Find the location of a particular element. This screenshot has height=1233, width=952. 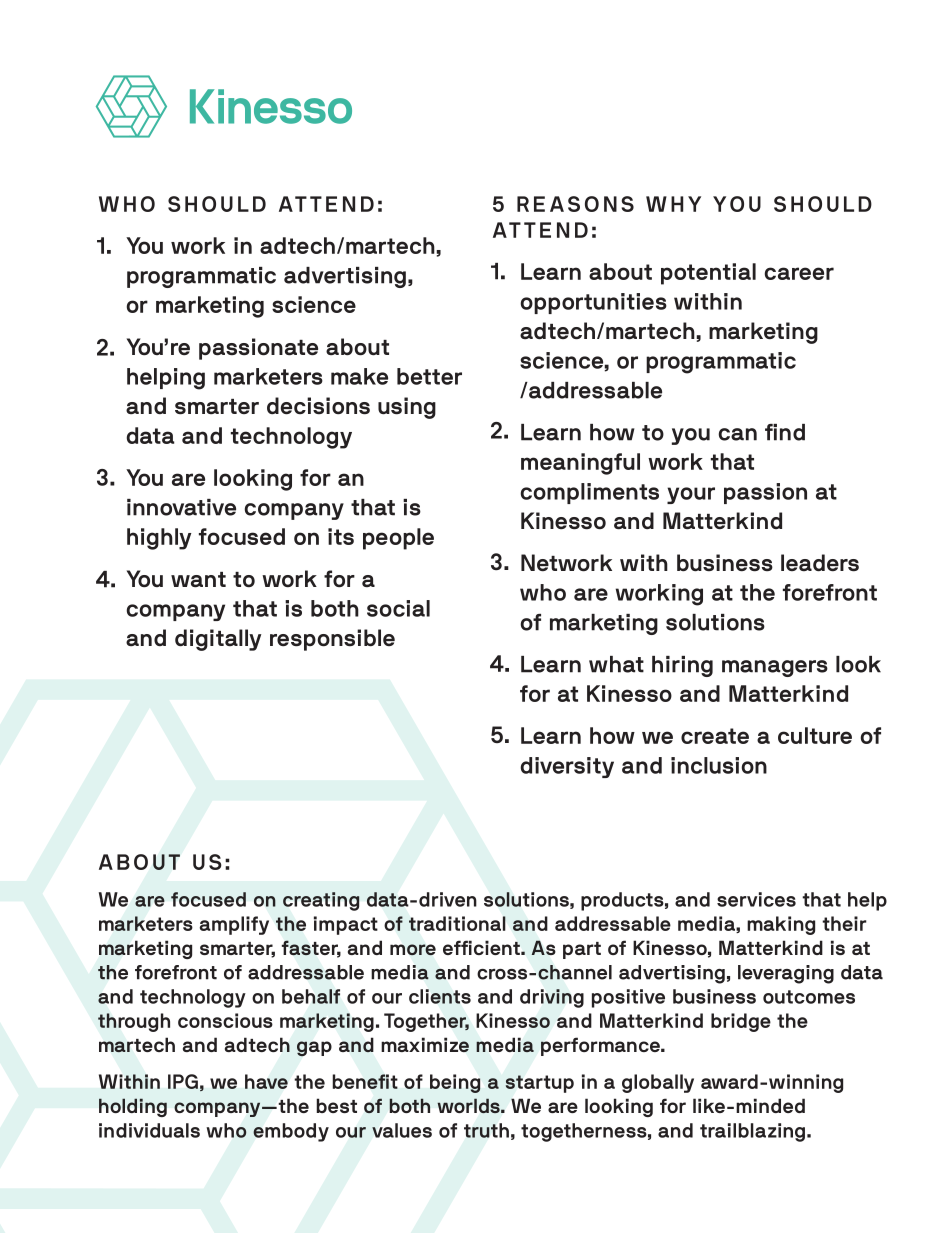

make is located at coordinates (359, 376).
